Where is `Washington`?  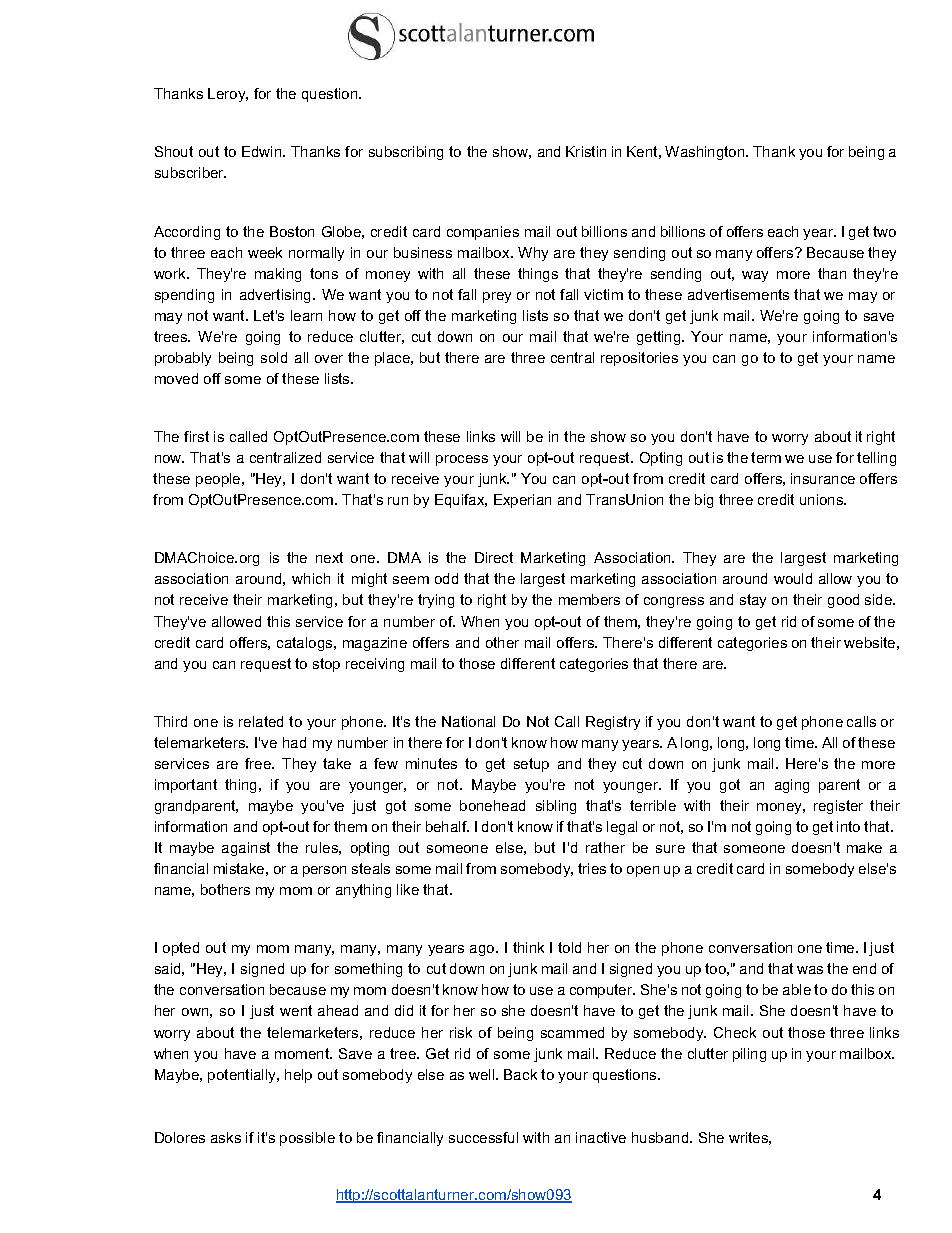 Washington is located at coordinates (706, 153).
